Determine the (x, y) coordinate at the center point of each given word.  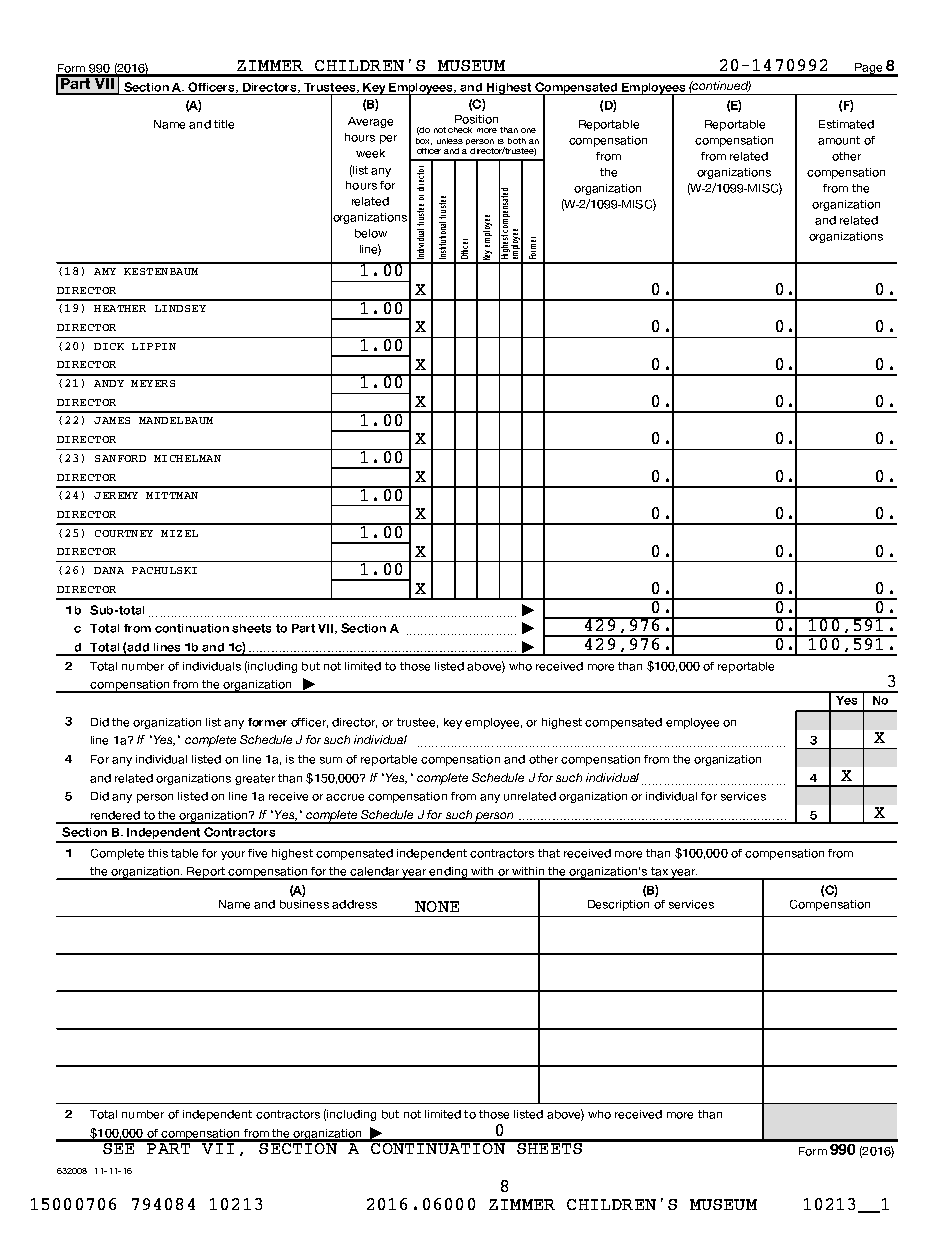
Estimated (846, 124)
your (233, 855)
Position (476, 119)
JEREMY (116, 495)
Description (618, 905)
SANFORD (120, 458)
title (224, 124)
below (371, 233)
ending (449, 873)
